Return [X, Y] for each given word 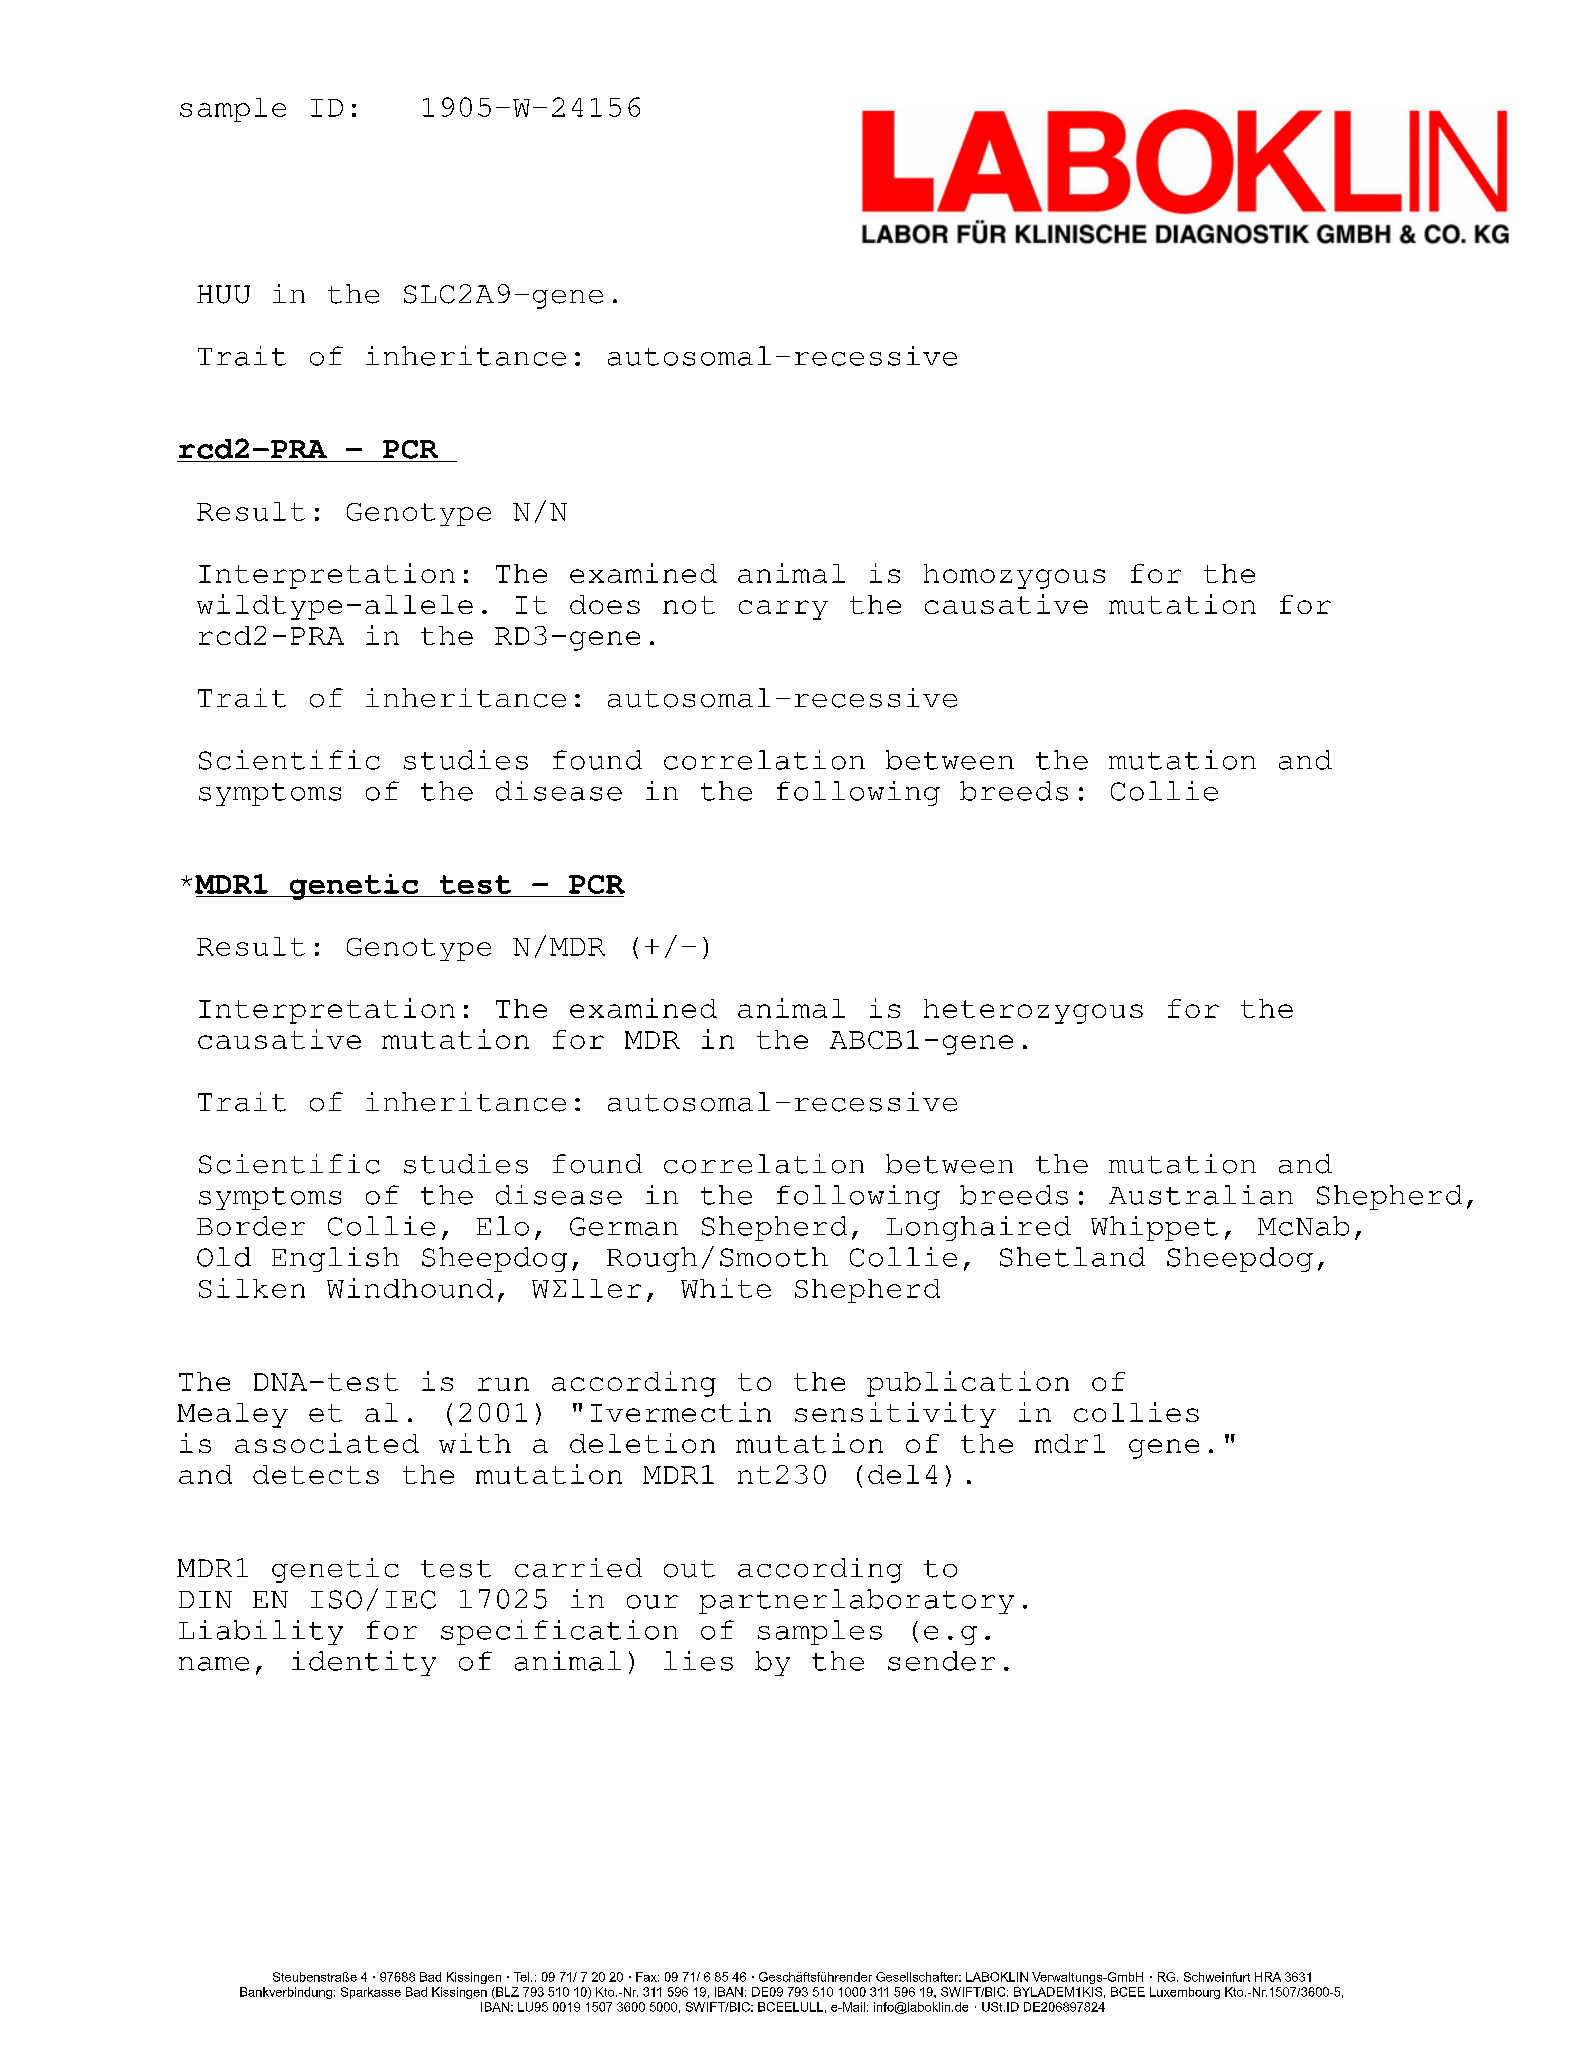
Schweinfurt [1217, 1977]
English [335, 1259]
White [726, 1288]
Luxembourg [1185, 1993]
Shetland [1072, 1257]
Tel [523, 1977]
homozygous [1014, 576]
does [605, 604]
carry [783, 610]
